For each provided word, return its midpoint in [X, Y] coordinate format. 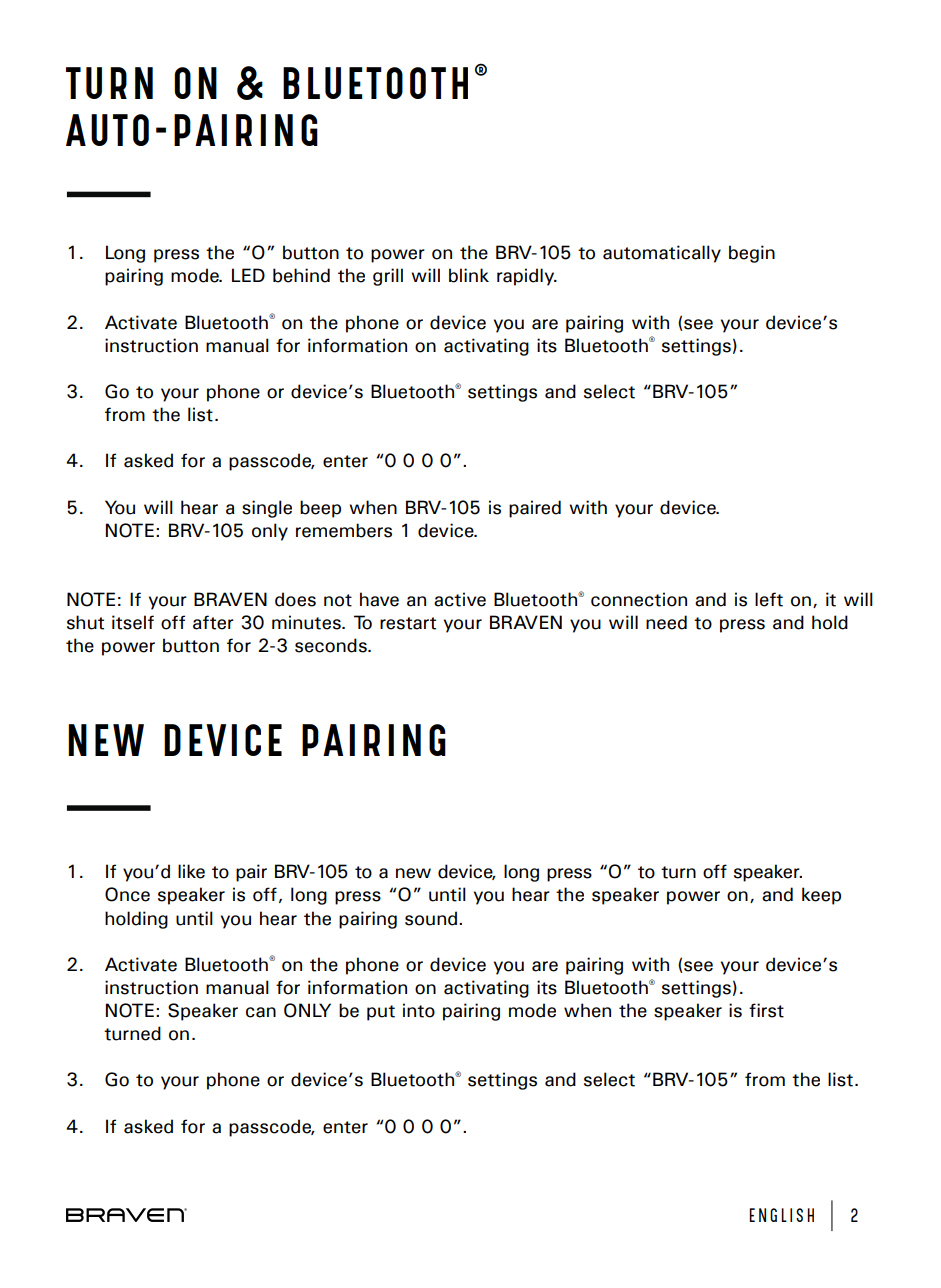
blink [469, 275]
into [419, 1010]
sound [431, 918]
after [213, 622]
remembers [344, 530]
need [666, 622]
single [267, 509]
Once [127, 894]
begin [752, 254]
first [766, 1010]
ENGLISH [781, 1215]
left [769, 599]
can [261, 1012]
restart [408, 623]
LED [248, 275]
